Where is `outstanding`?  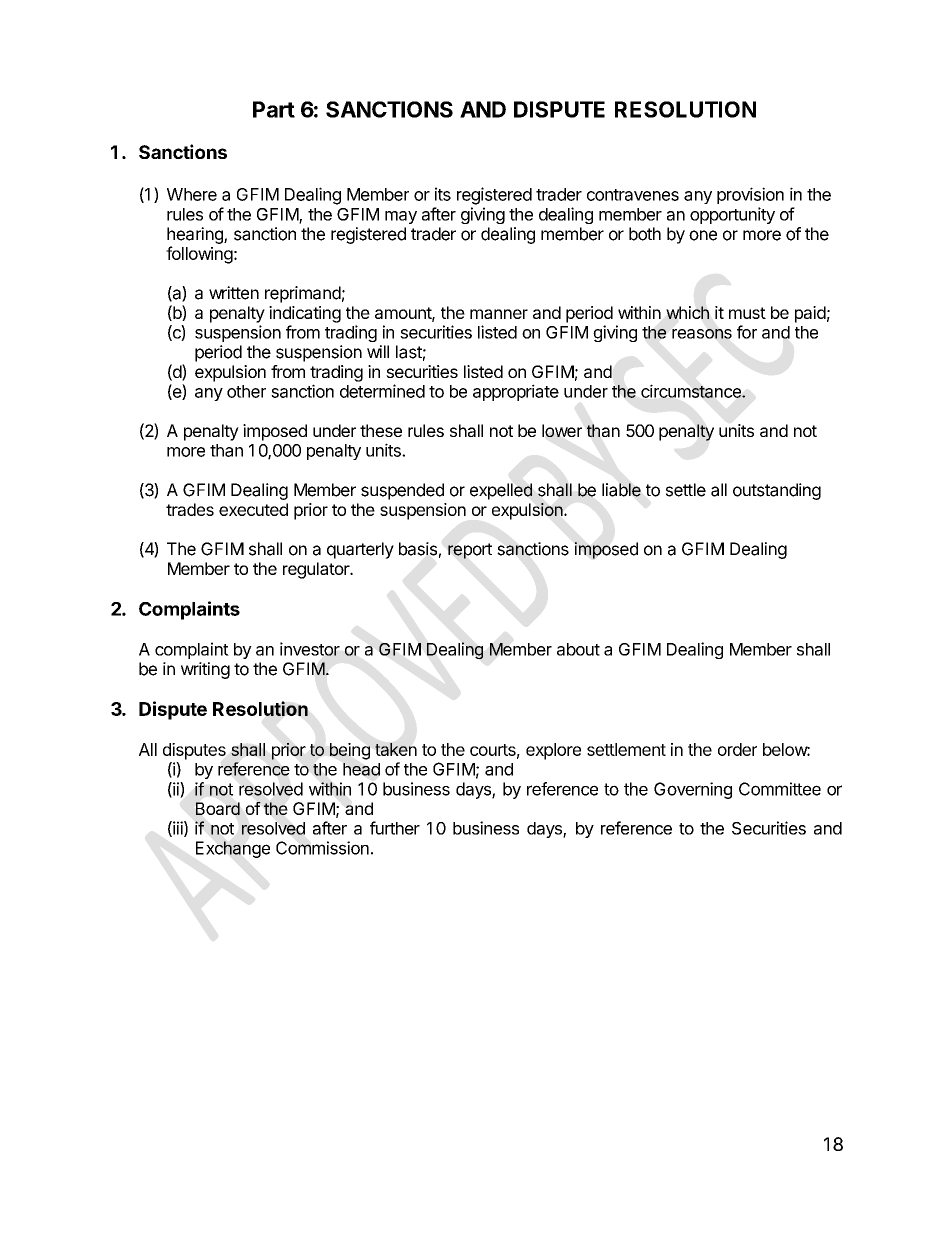 outstanding is located at coordinates (777, 491).
